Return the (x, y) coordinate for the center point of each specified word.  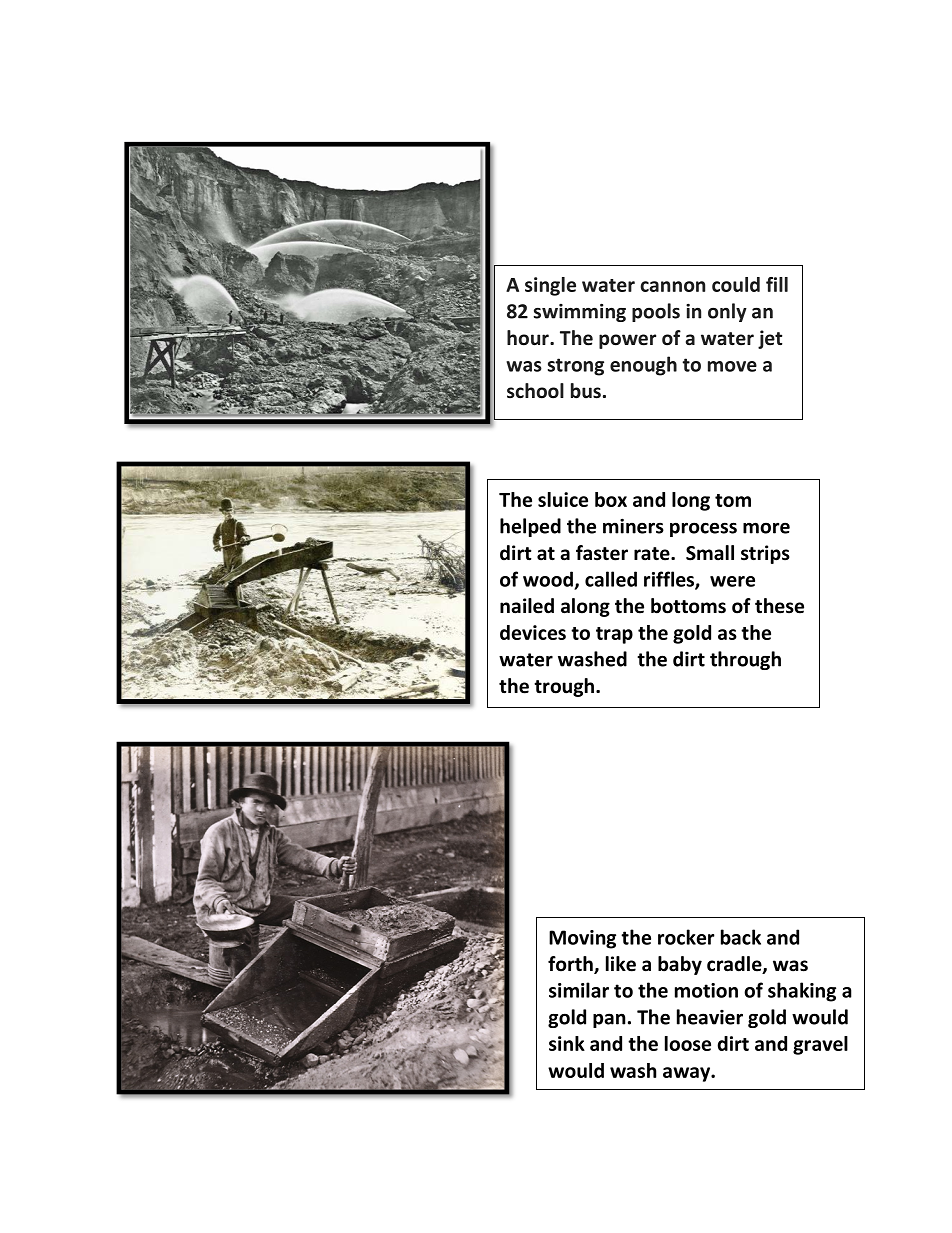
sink (567, 1043)
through (745, 660)
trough (564, 687)
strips (765, 554)
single (550, 286)
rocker (686, 937)
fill (777, 284)
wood (548, 579)
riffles (670, 580)
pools (656, 312)
